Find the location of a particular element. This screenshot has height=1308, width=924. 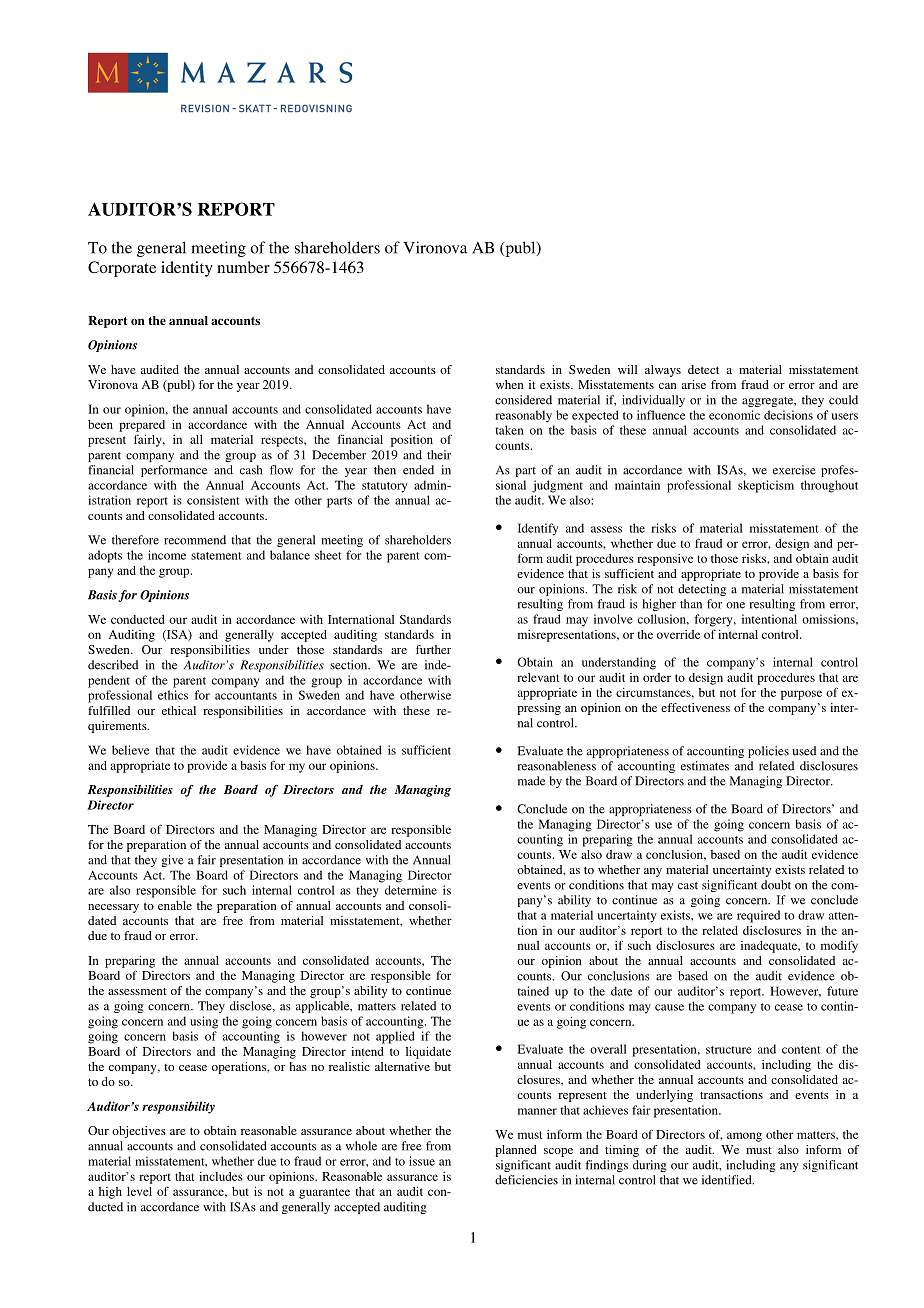

Identify is located at coordinates (538, 529).
